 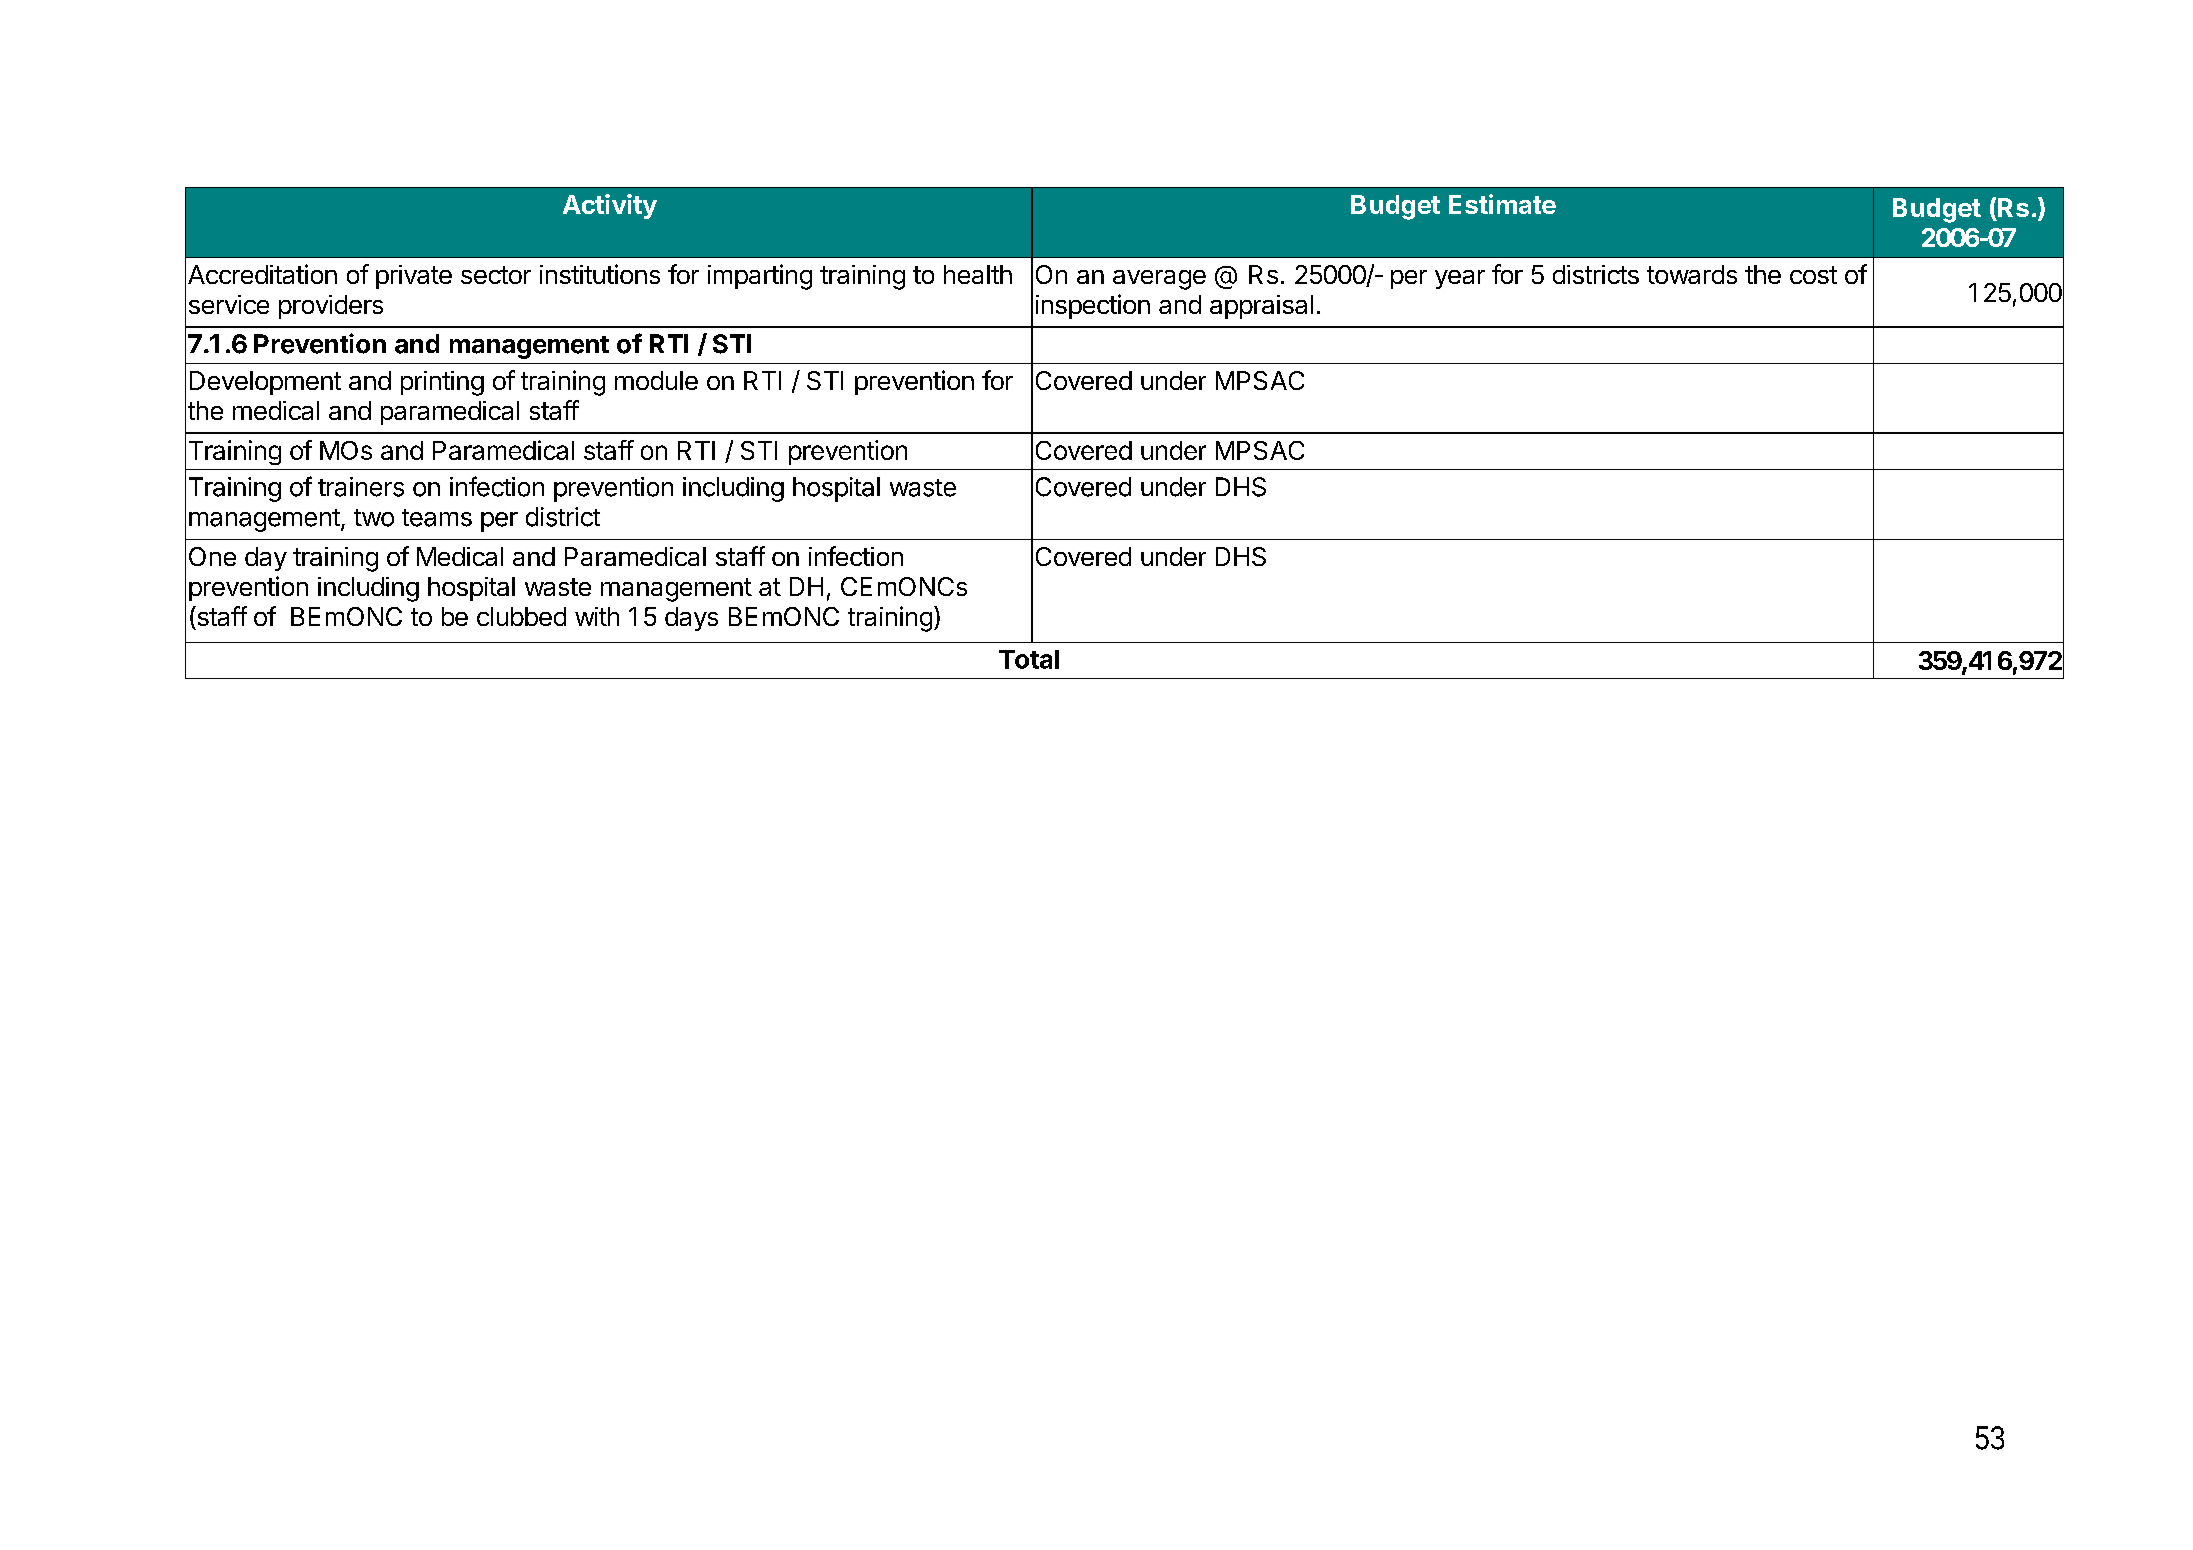 What do you see at coordinates (610, 206) in the page?
I see `Activity` at bounding box center [610, 206].
